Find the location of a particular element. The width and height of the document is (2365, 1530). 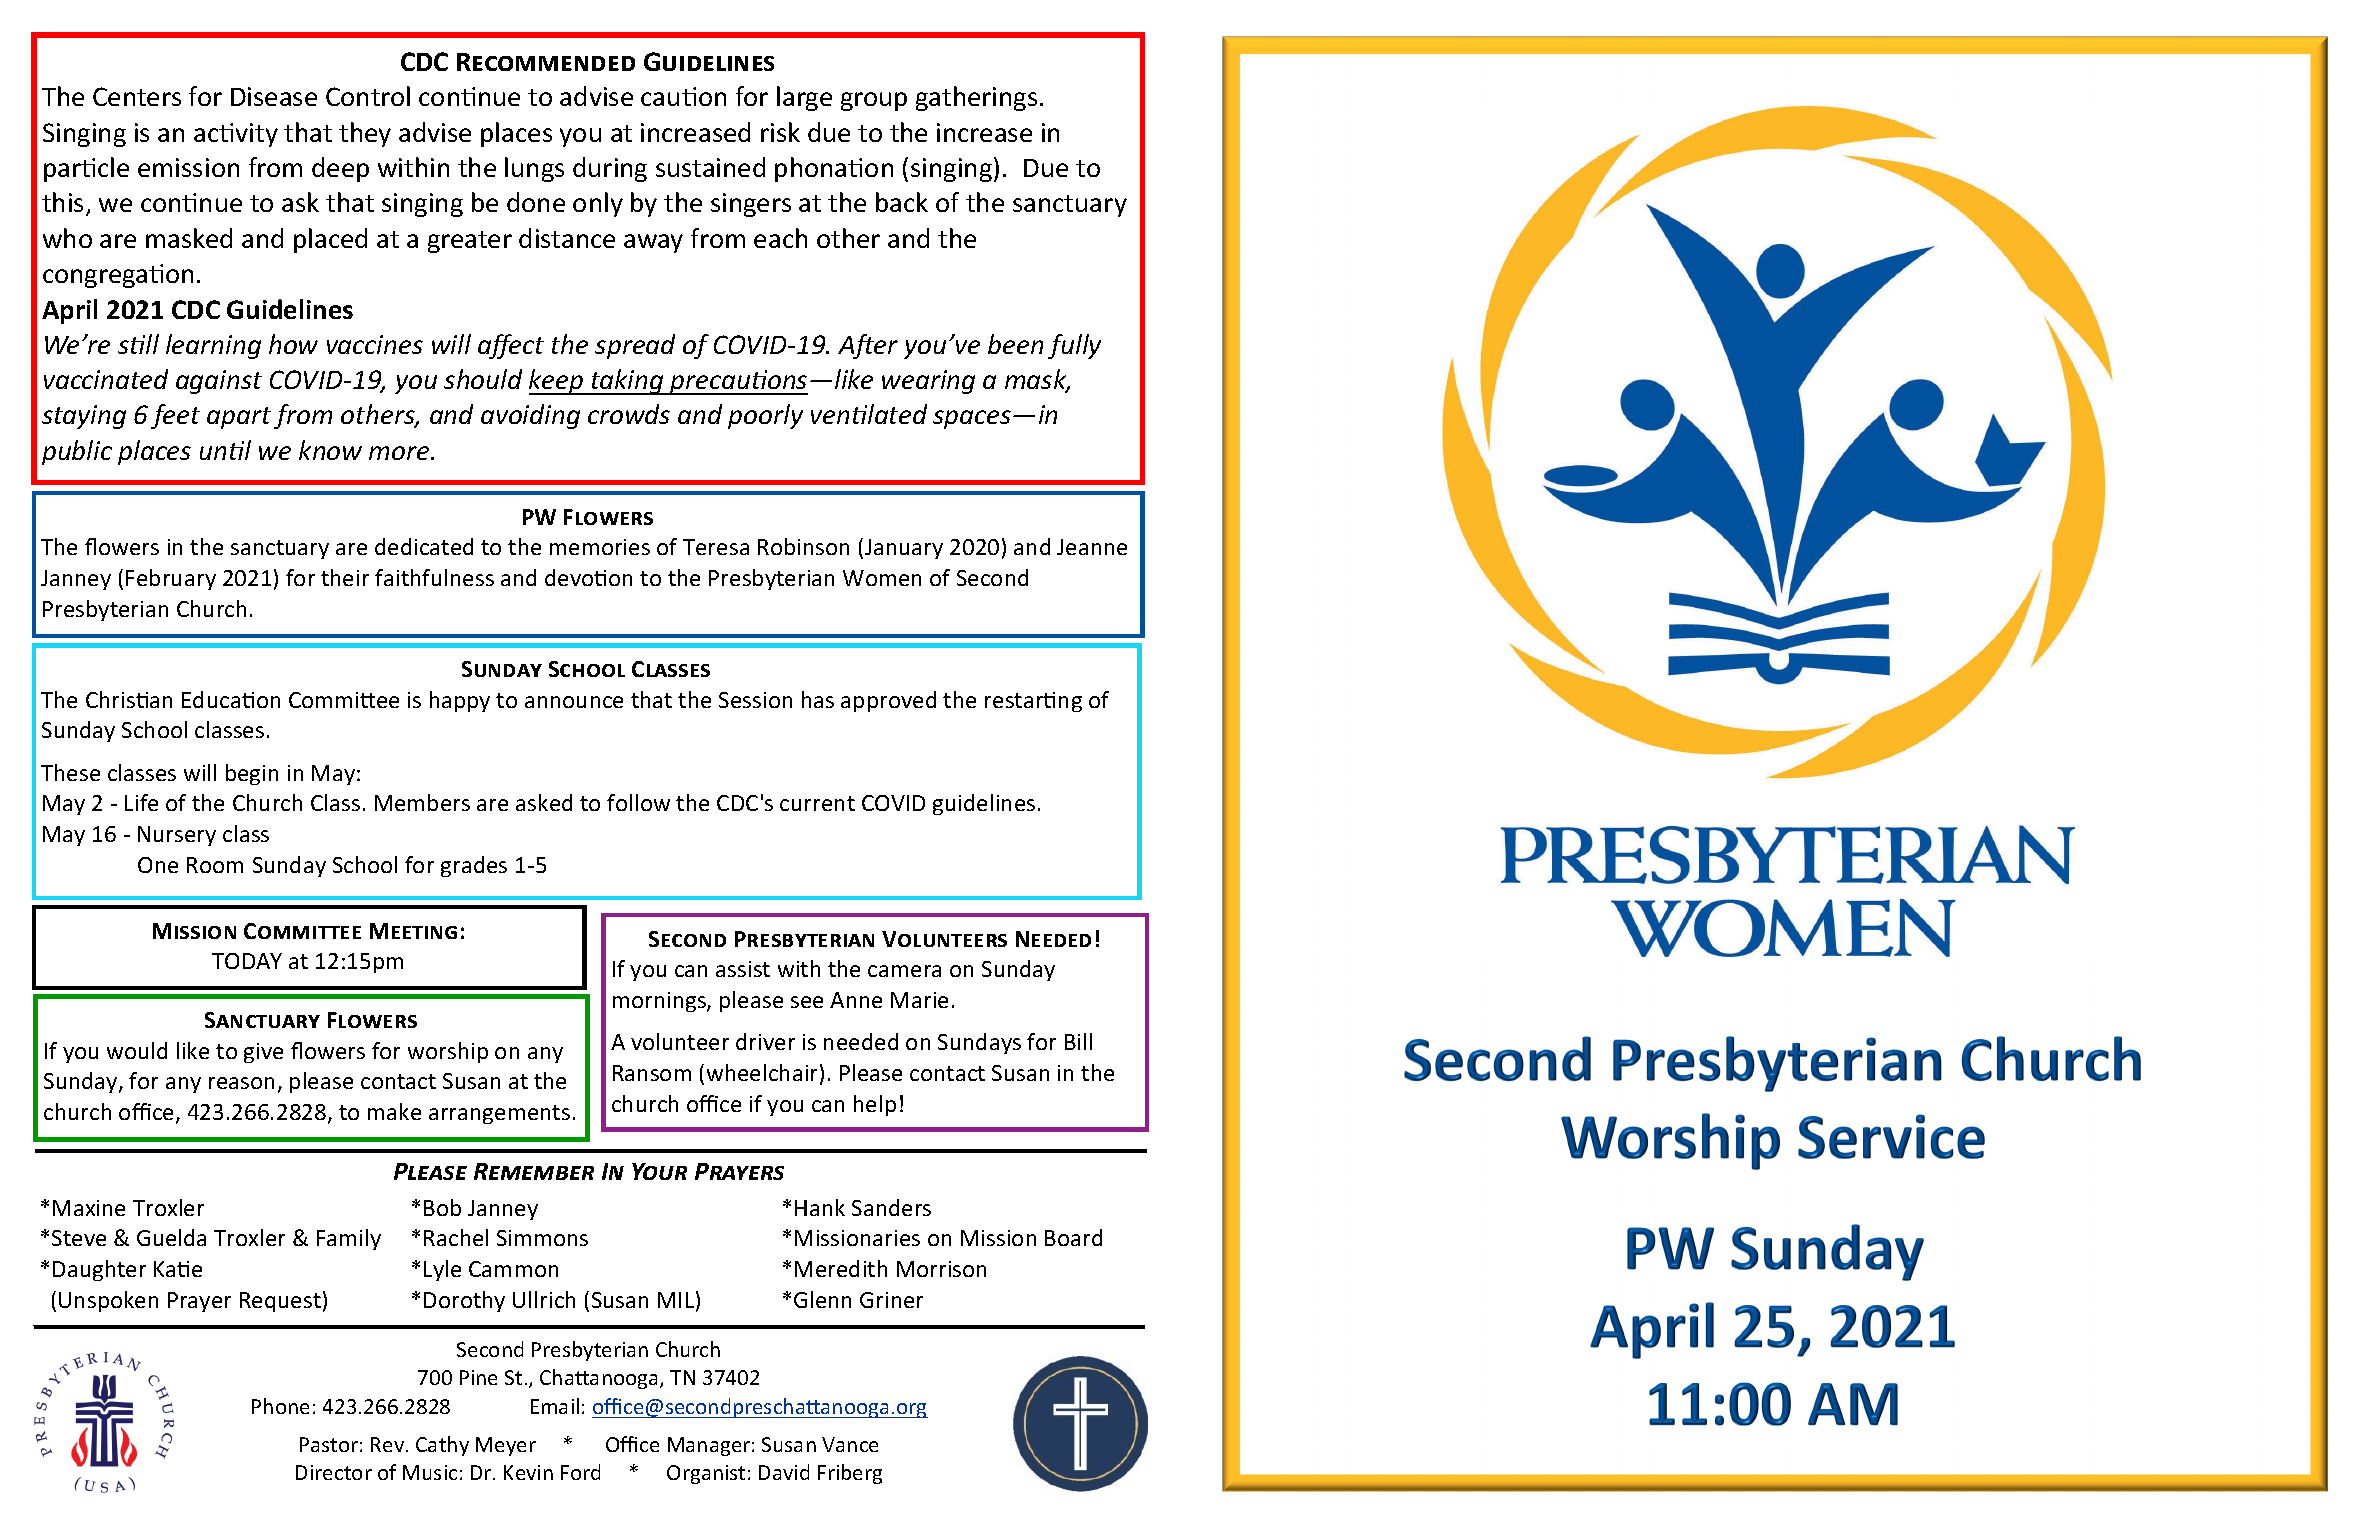

February is located at coordinates (171, 579).
